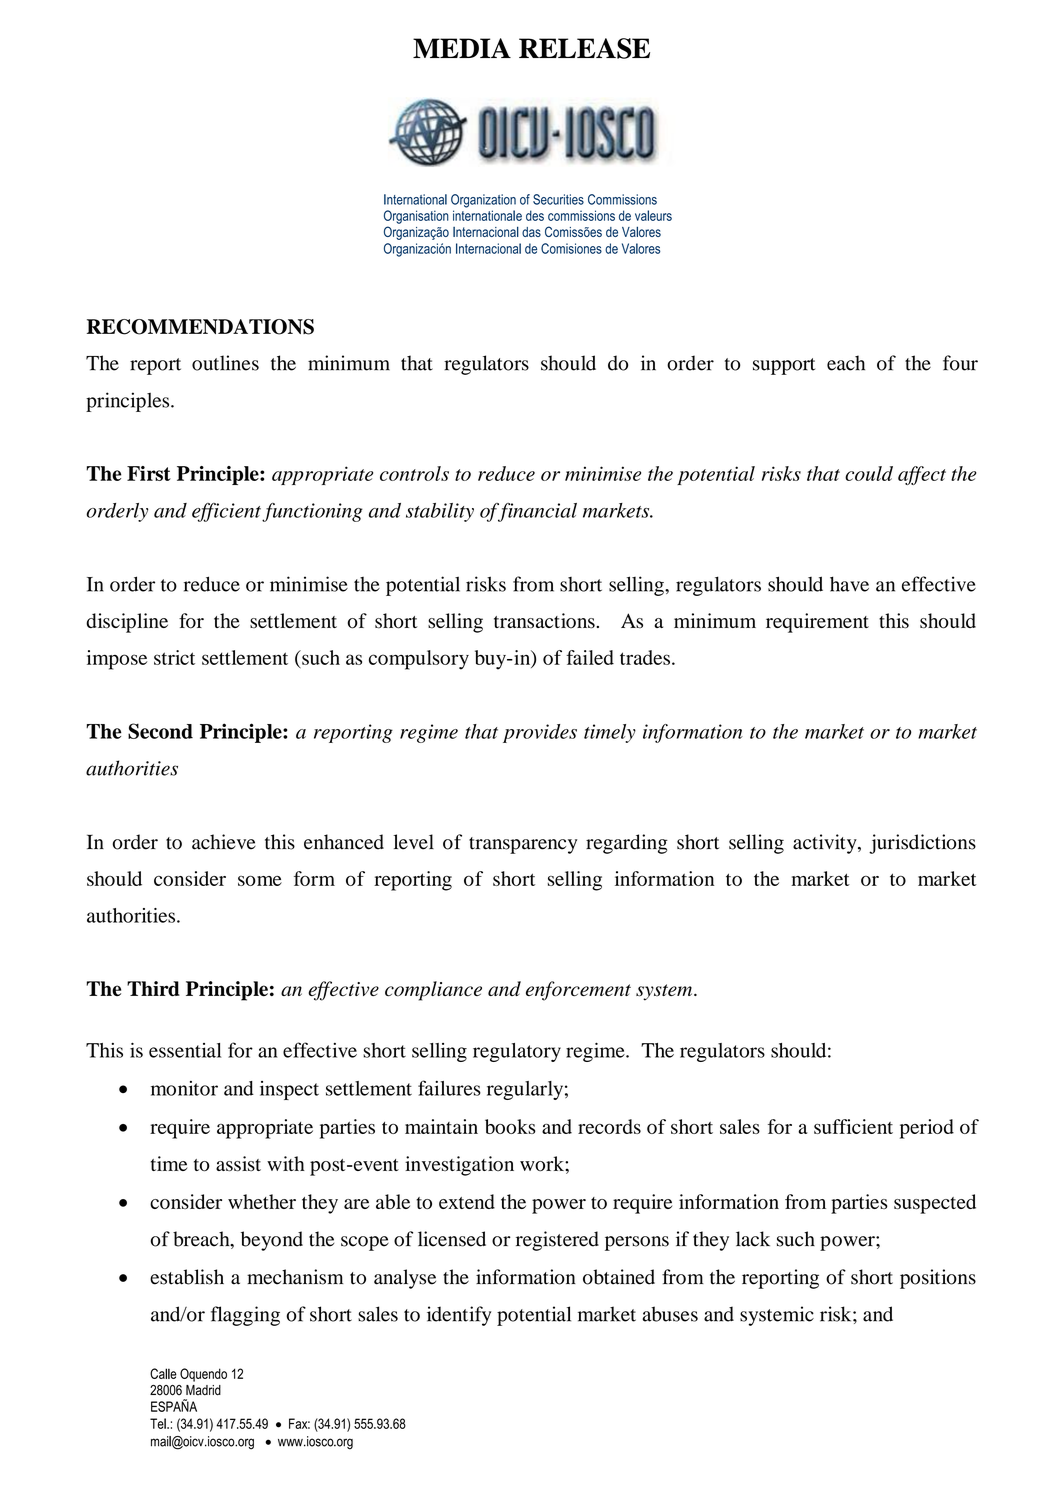 The image size is (1058, 1497). I want to click on sufficient, so click(853, 1126).
